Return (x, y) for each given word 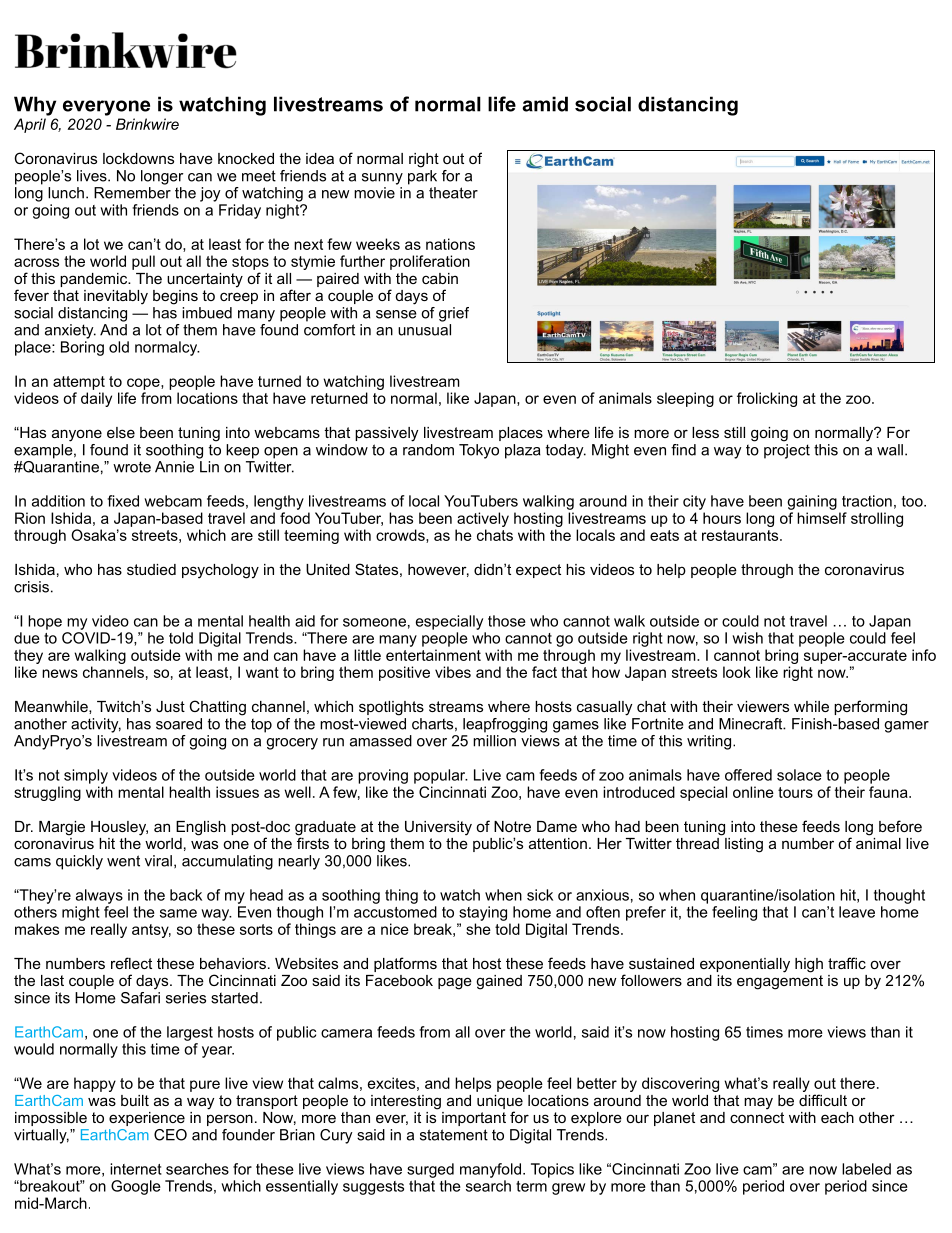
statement (454, 1135)
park (422, 177)
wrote (132, 467)
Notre (512, 826)
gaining (812, 502)
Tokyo (479, 451)
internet (136, 1169)
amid (545, 104)
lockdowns (138, 158)
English (201, 828)
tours (795, 792)
